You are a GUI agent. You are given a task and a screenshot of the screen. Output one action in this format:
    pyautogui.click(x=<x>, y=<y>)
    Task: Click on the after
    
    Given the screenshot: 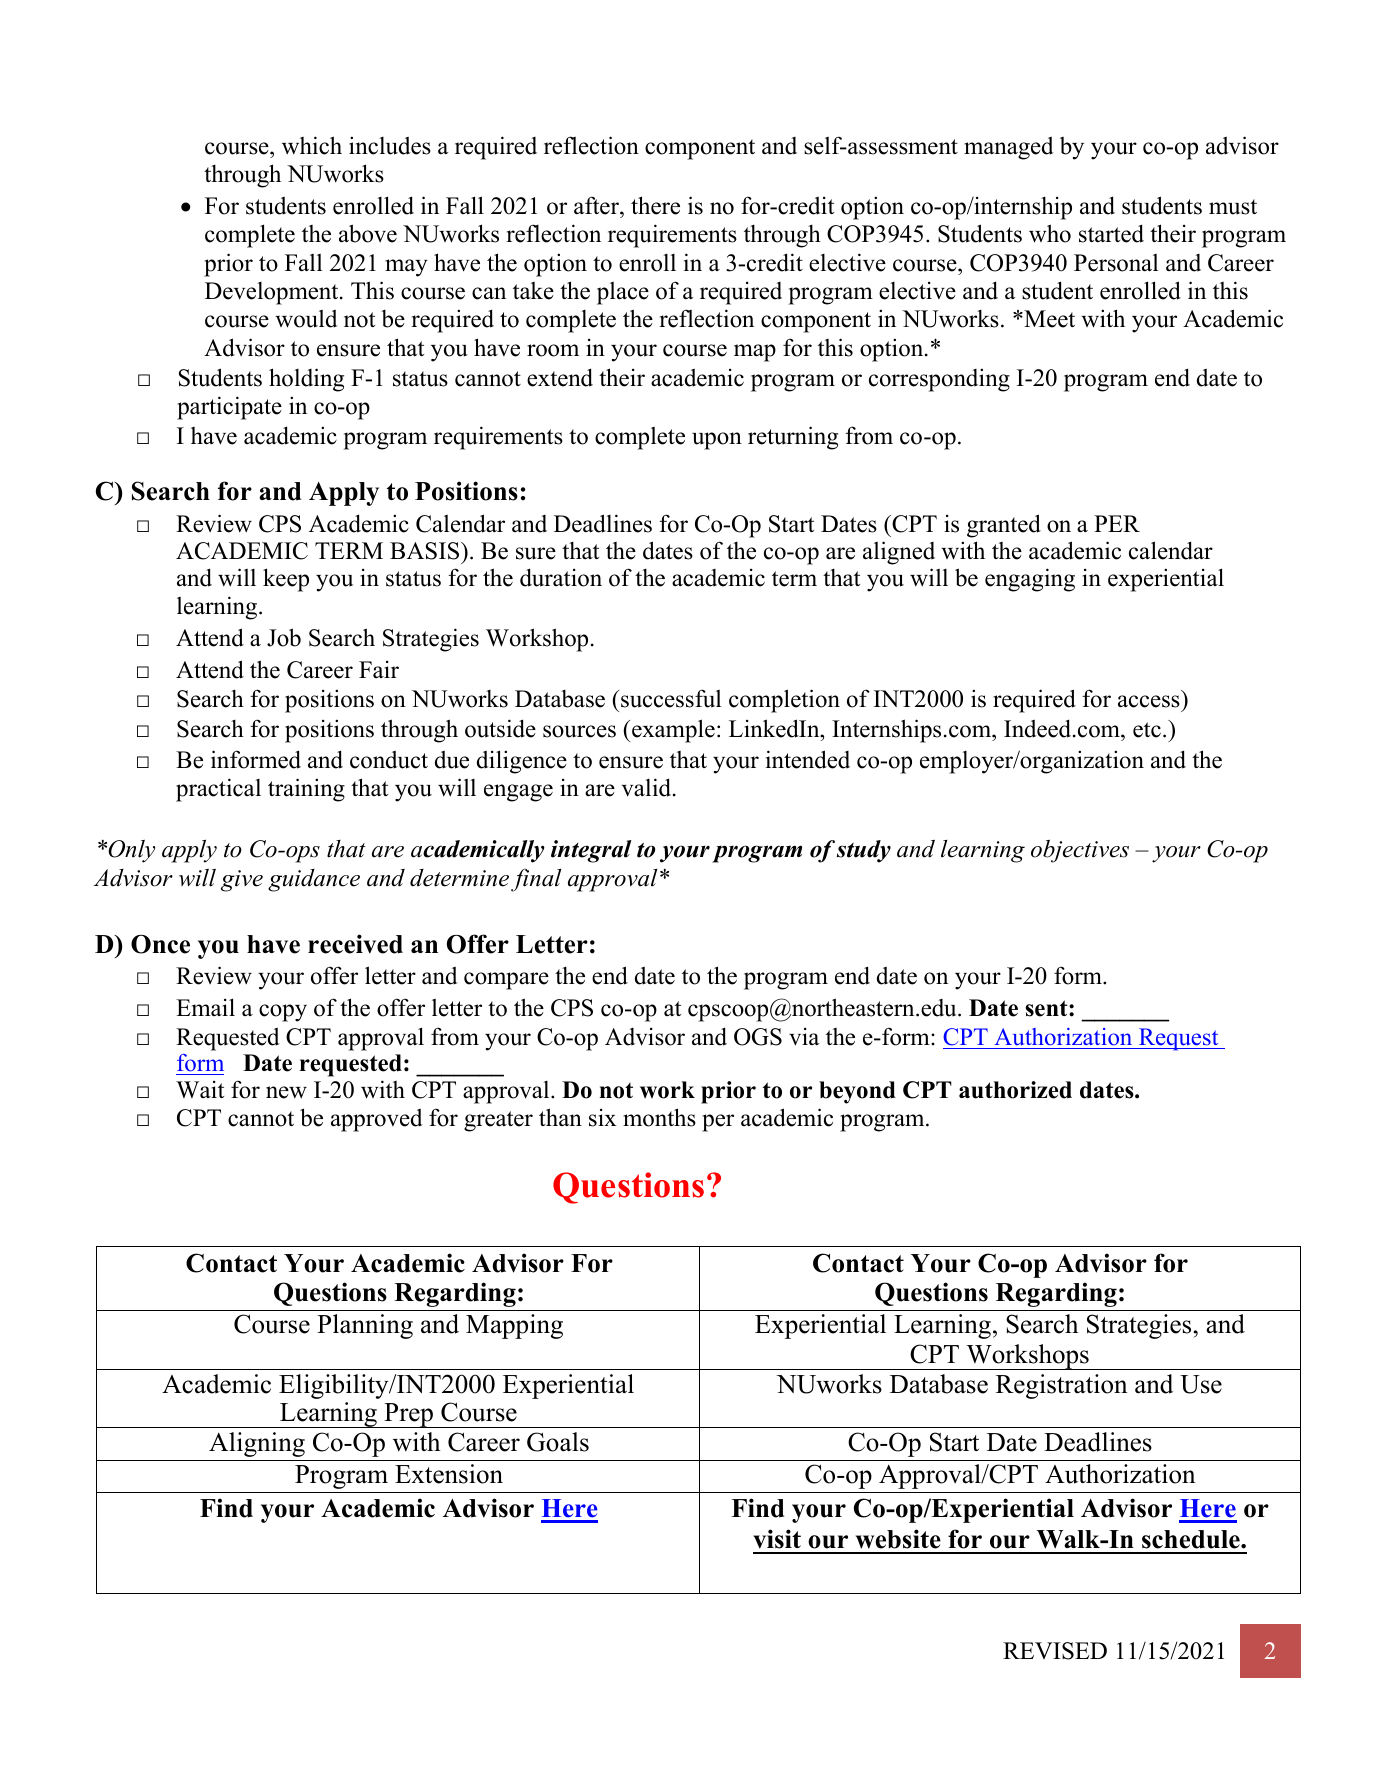 What is the action you would take?
    pyautogui.click(x=597, y=205)
